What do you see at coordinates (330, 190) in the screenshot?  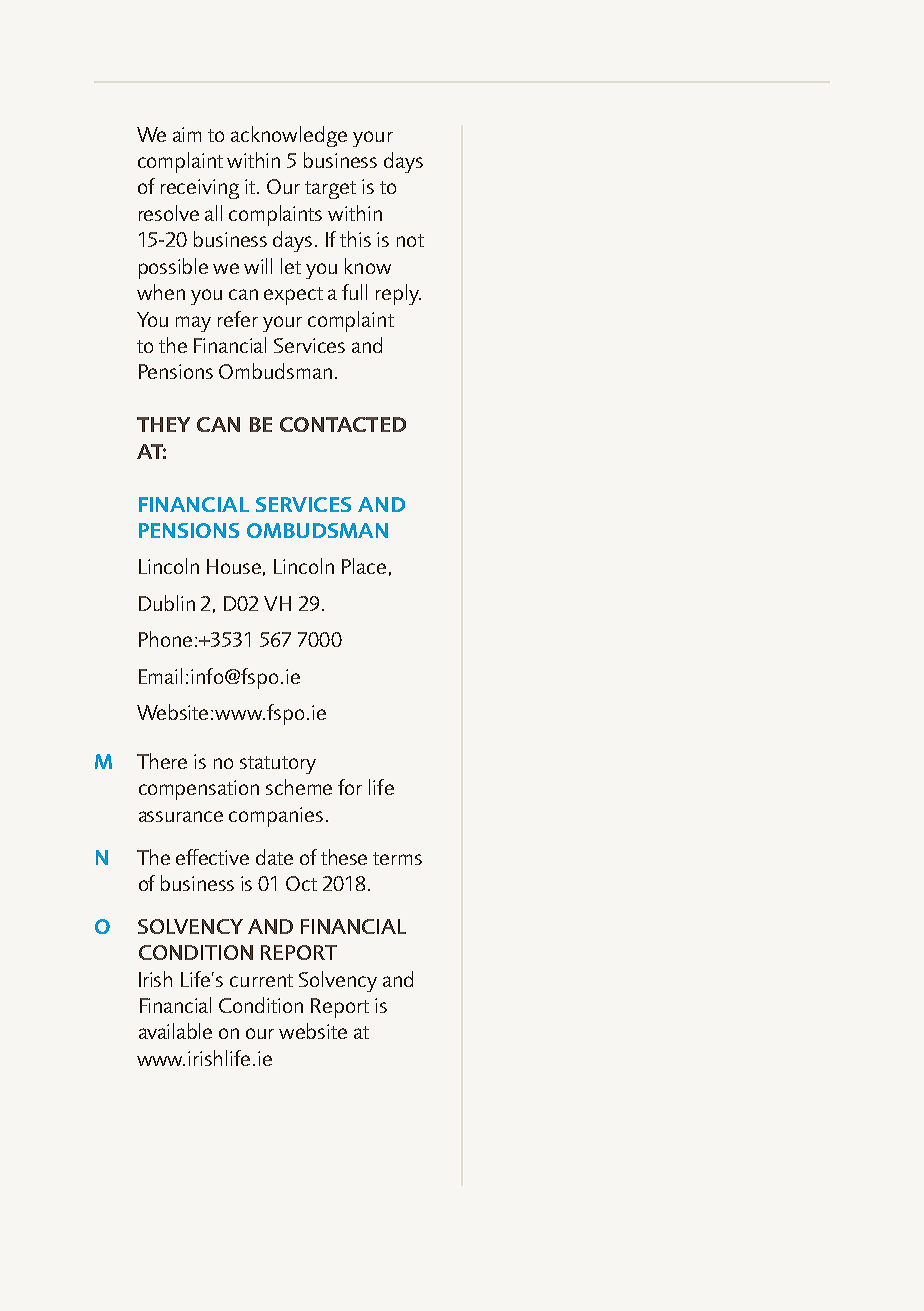 I see `target` at bounding box center [330, 190].
